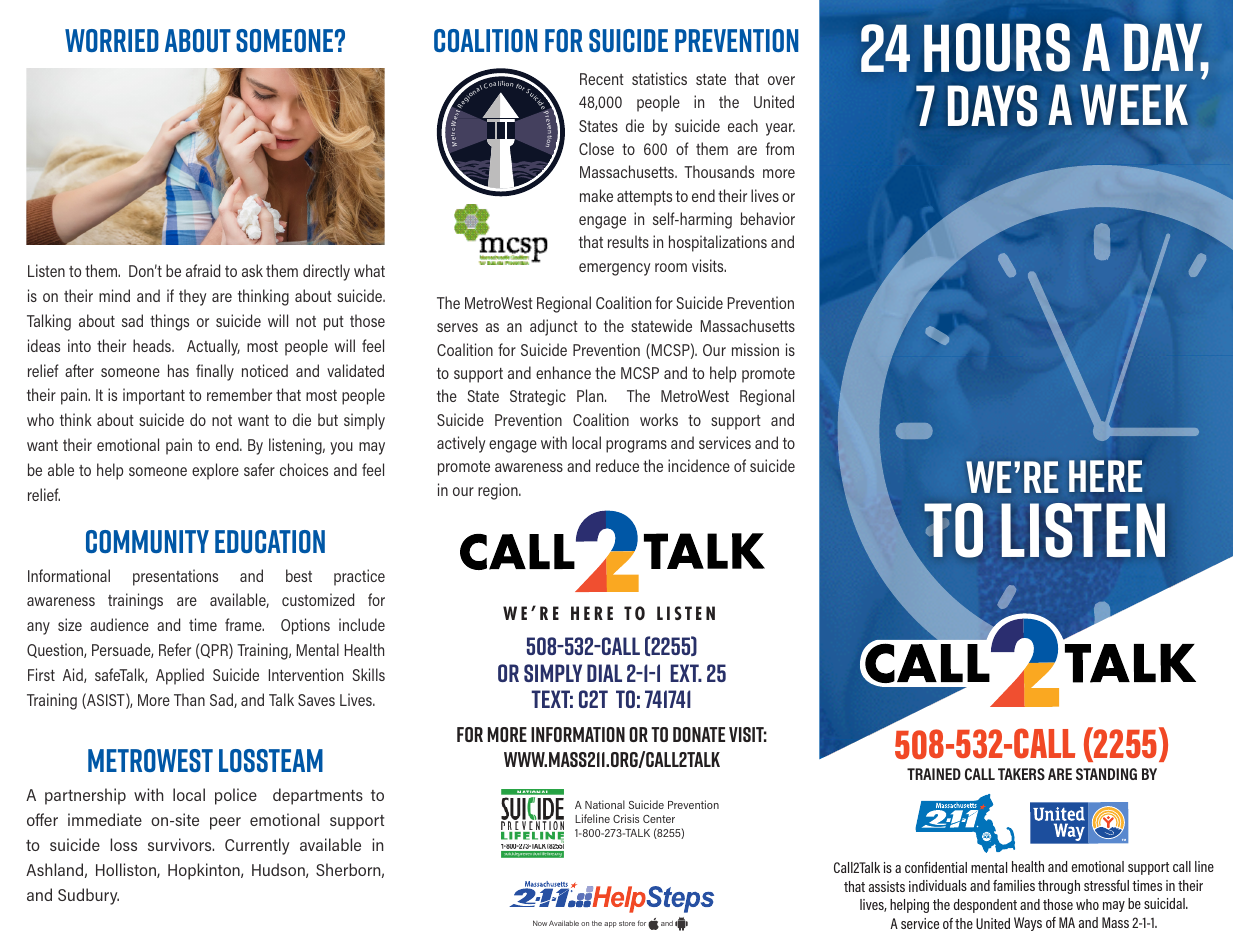  What do you see at coordinates (112, 40) in the screenshot?
I see `Worried` at bounding box center [112, 40].
